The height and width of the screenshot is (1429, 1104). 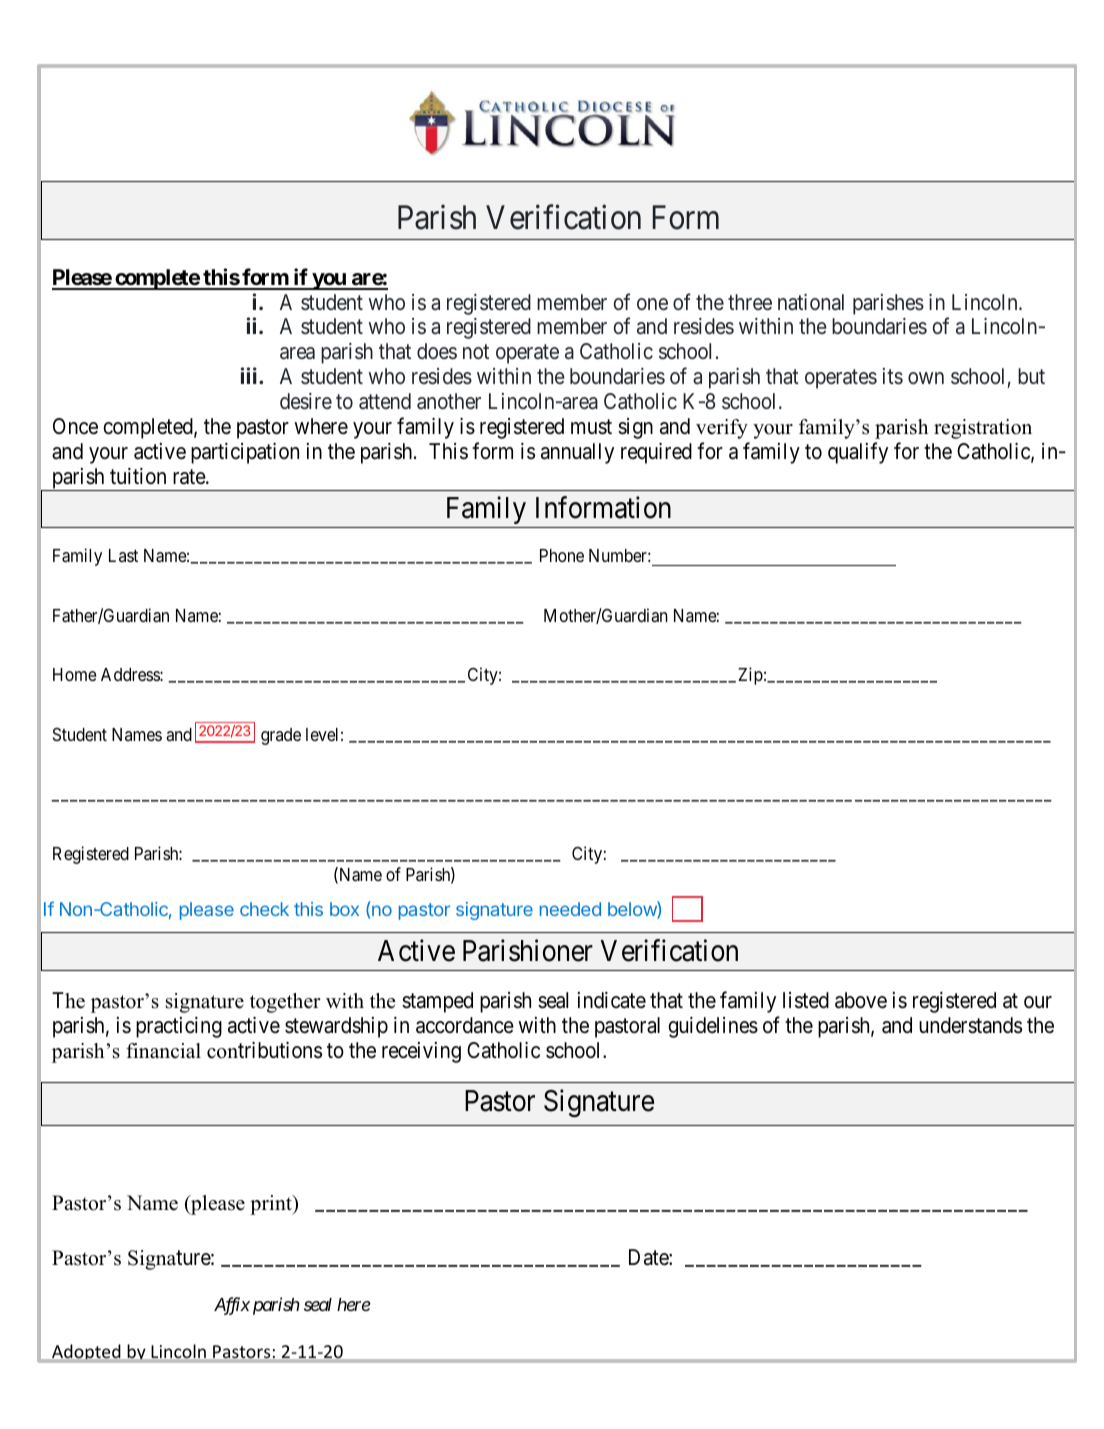 What do you see at coordinates (123, 555) in the screenshot?
I see `Last` at bounding box center [123, 555].
